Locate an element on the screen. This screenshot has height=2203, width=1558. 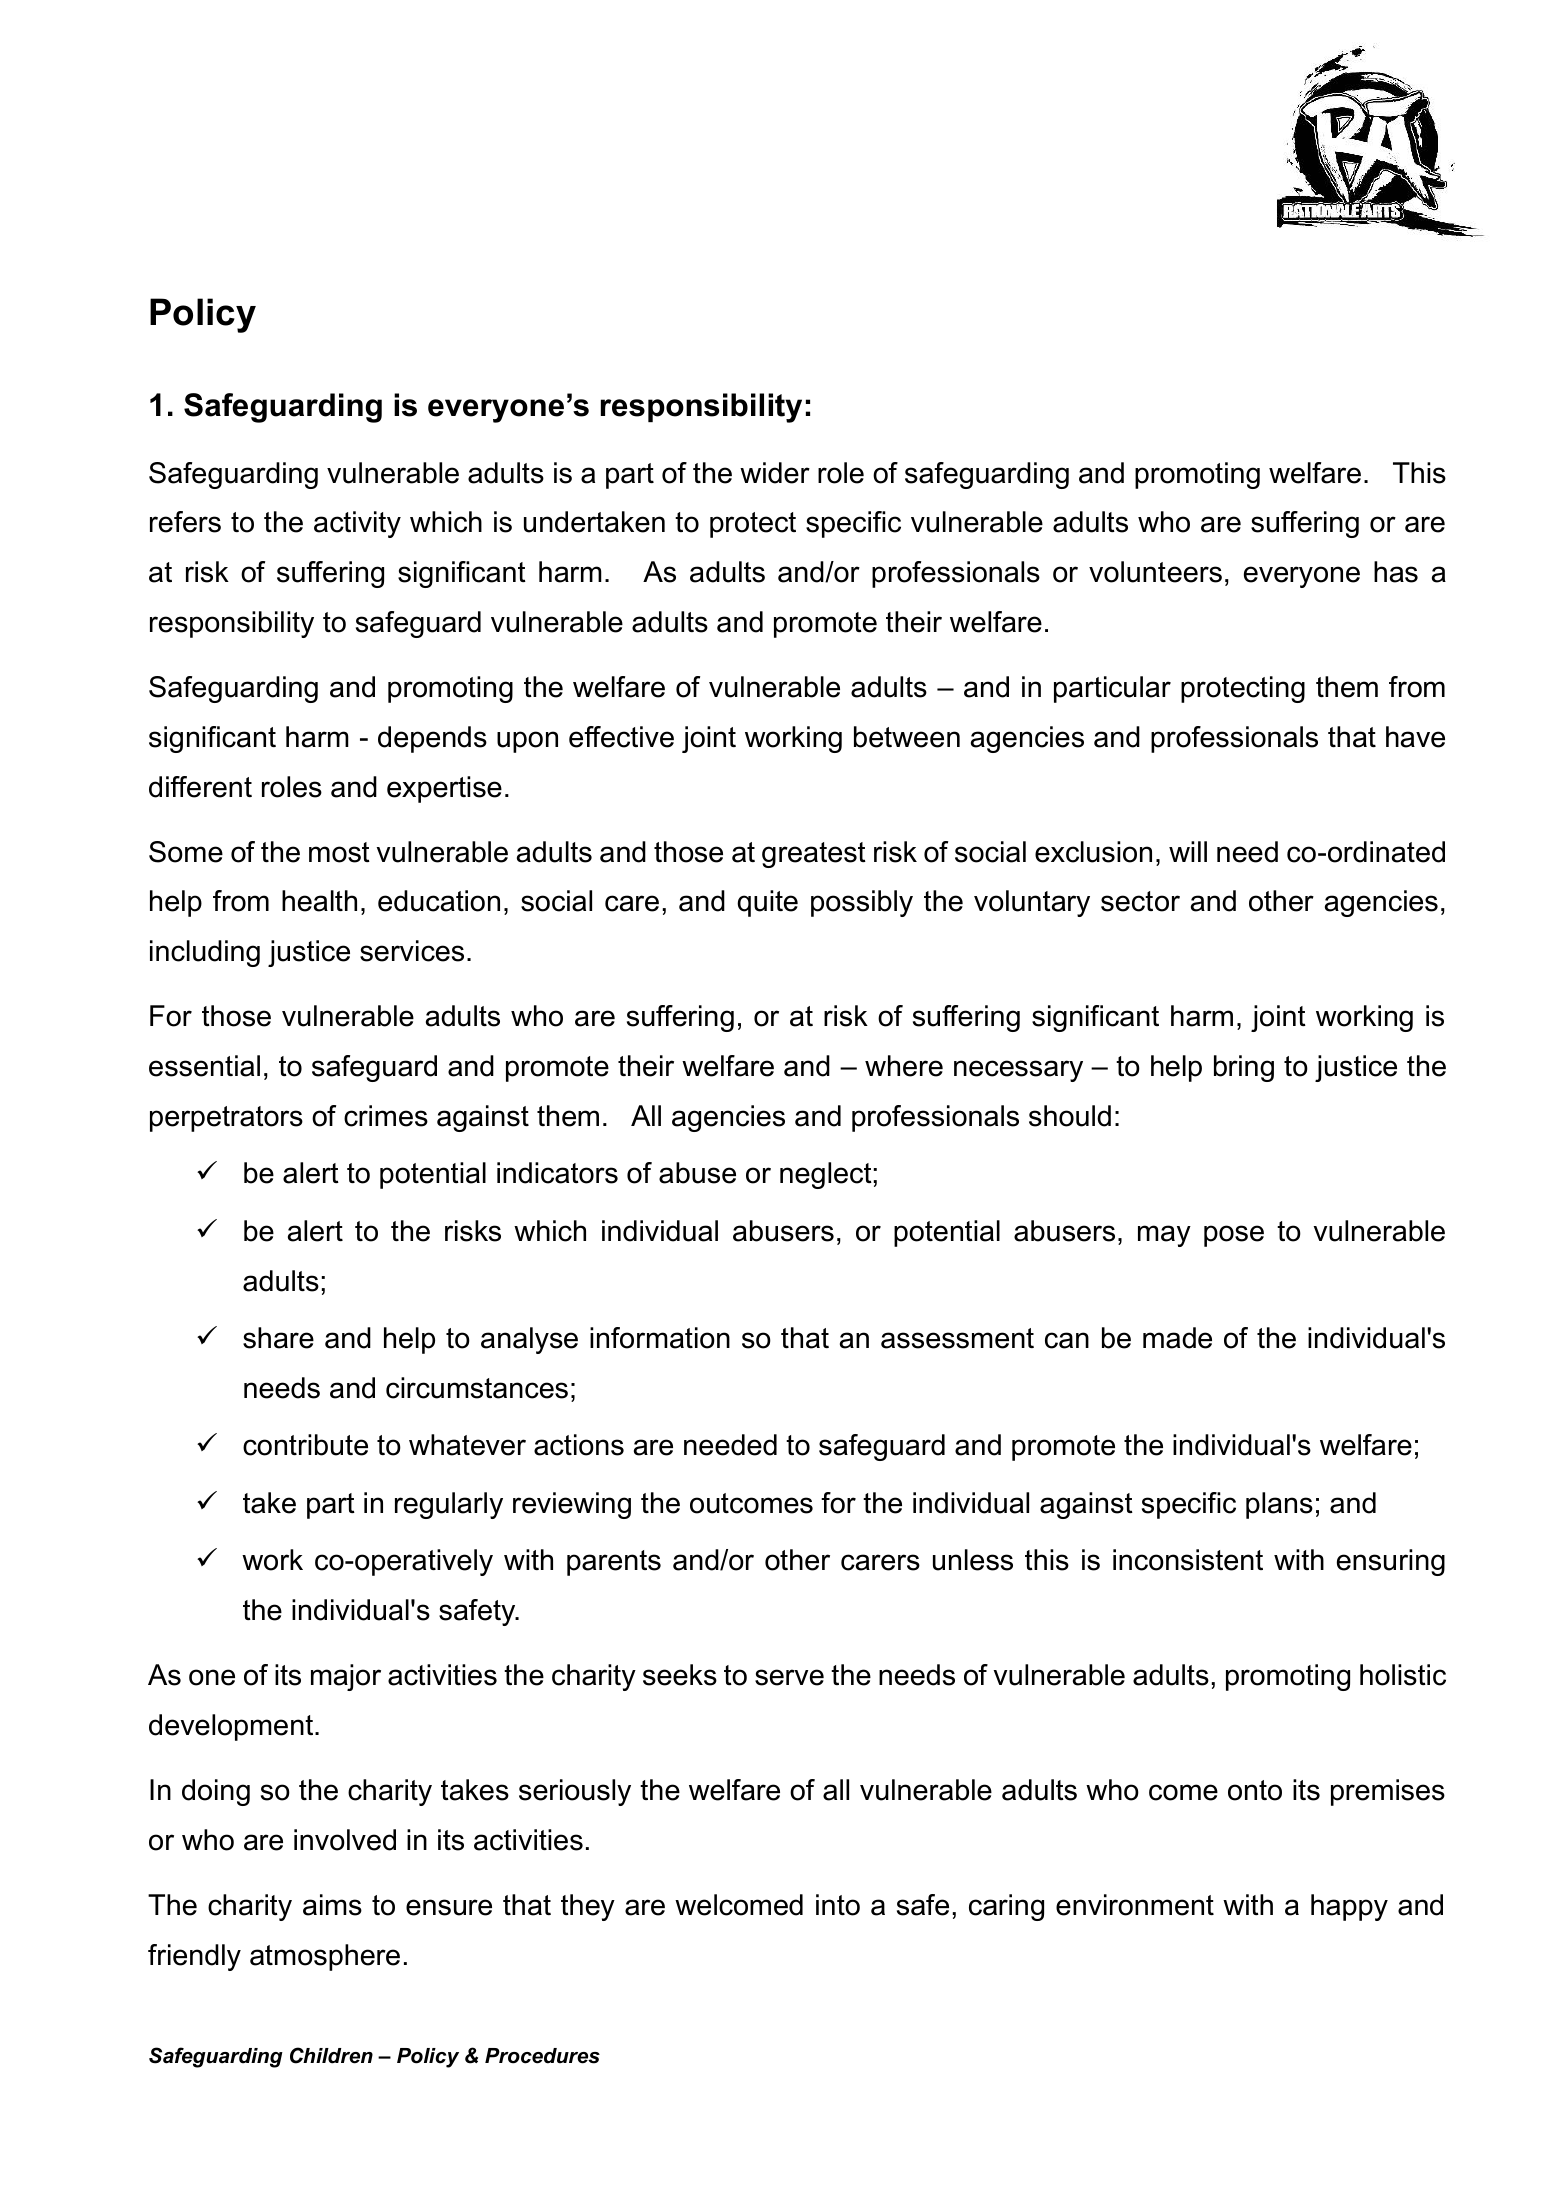
most is located at coordinates (339, 852).
